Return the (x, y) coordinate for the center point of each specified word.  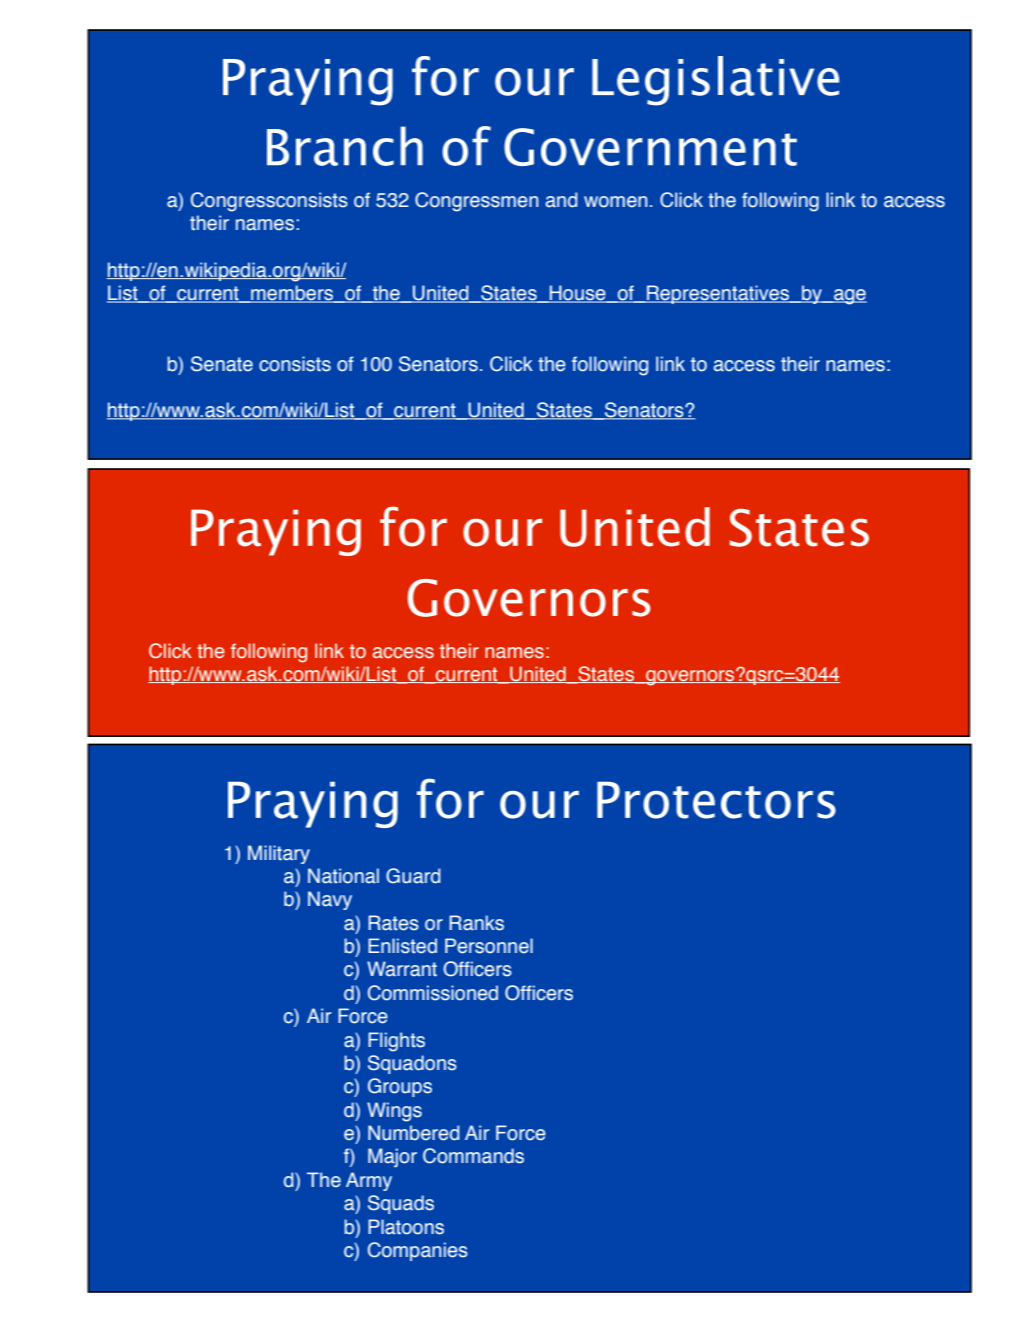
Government (650, 147)
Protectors (716, 800)
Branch (345, 146)
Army (369, 1181)
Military (279, 854)
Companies (418, 1251)
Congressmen (476, 202)
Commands (473, 1156)
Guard (413, 876)
